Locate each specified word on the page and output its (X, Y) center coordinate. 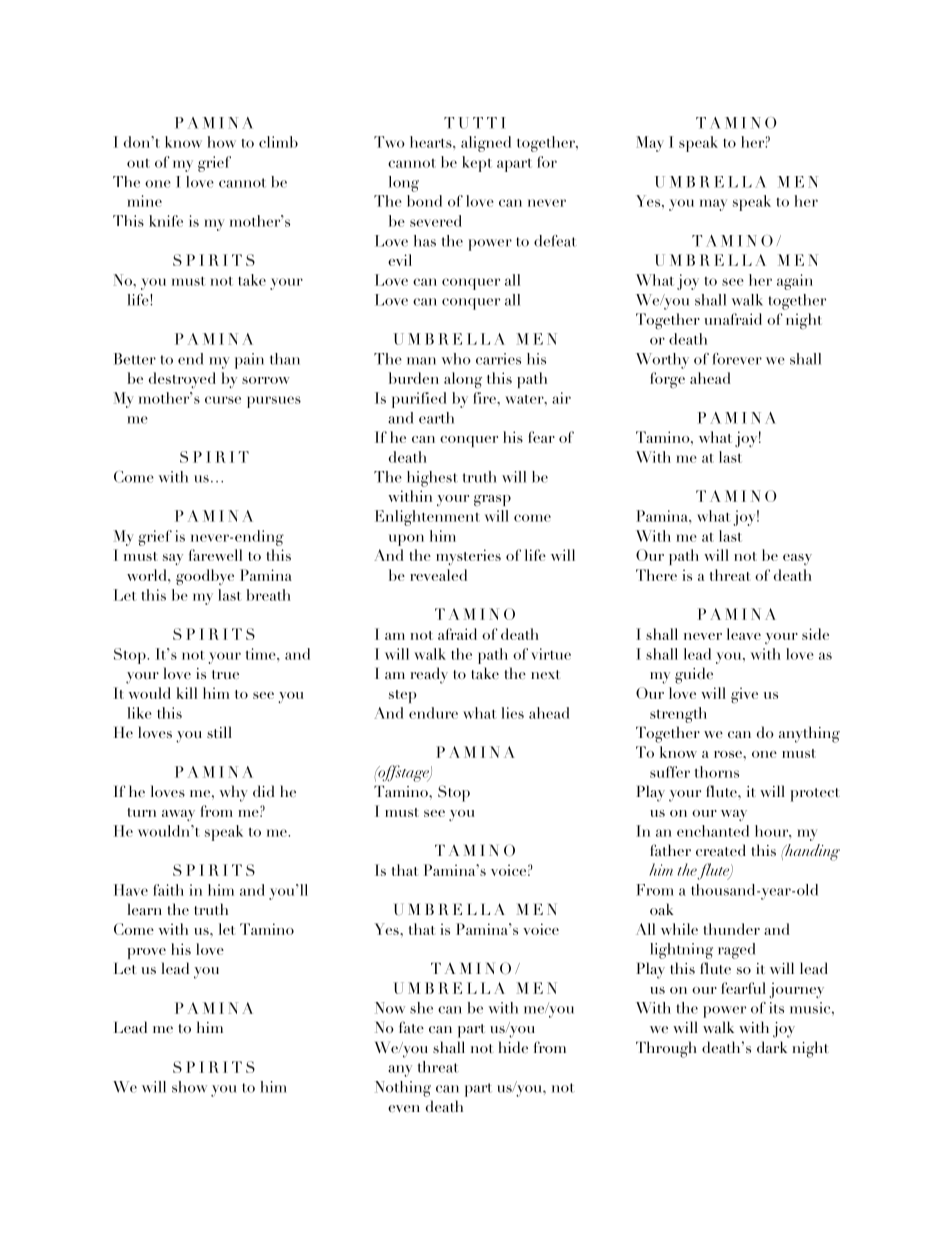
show (189, 1087)
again (795, 282)
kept (477, 164)
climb (278, 142)
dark (772, 1047)
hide (513, 1047)
